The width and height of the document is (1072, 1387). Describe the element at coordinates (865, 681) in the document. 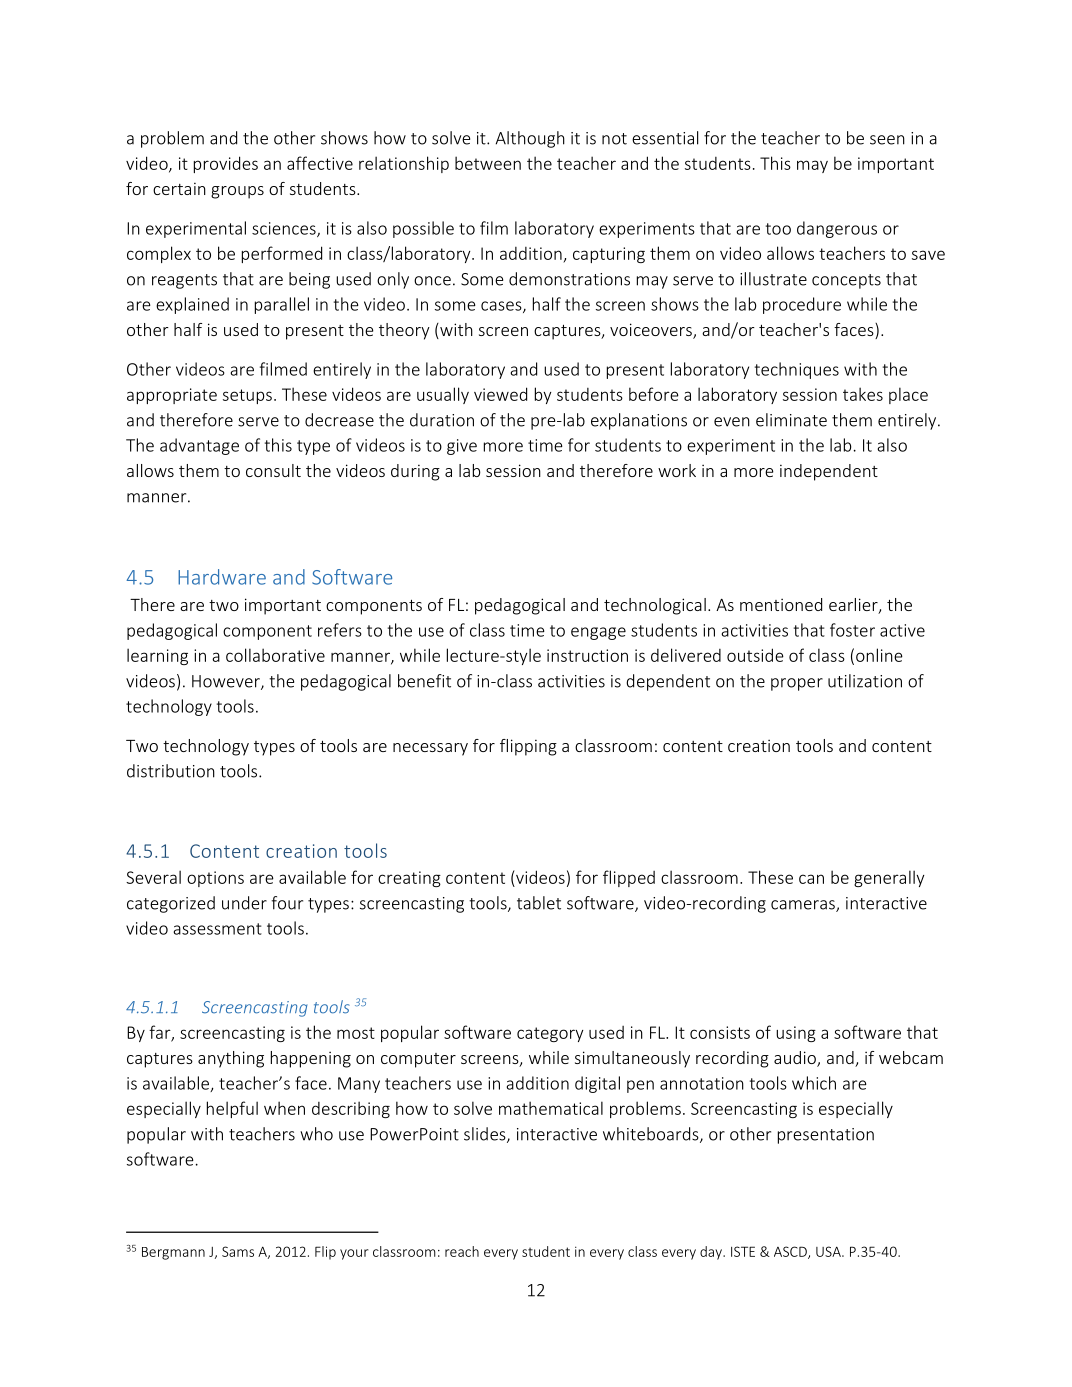

I see `utilization` at that location.
